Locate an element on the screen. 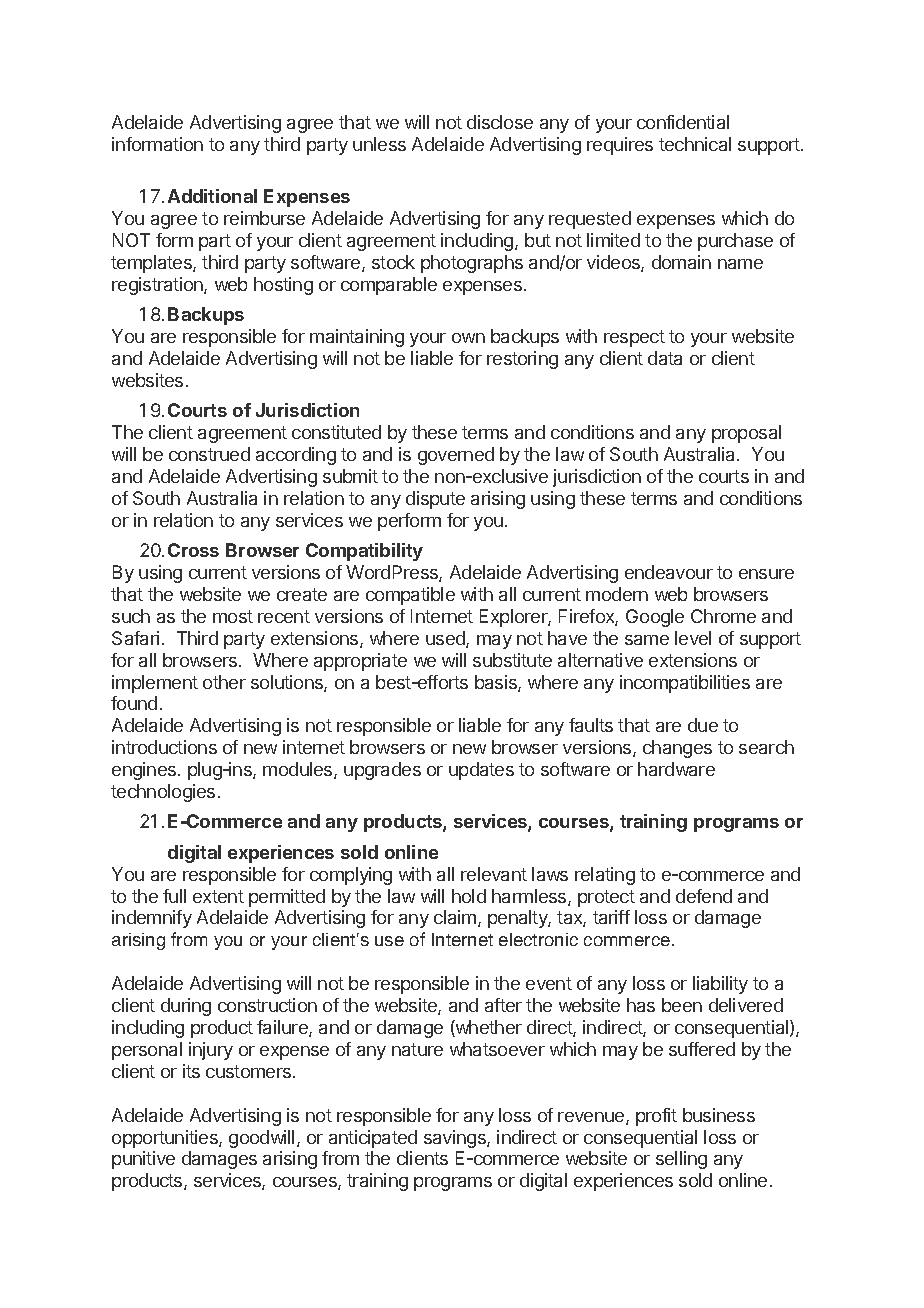 The width and height of the screenshot is (924, 1308). data is located at coordinates (665, 358).
